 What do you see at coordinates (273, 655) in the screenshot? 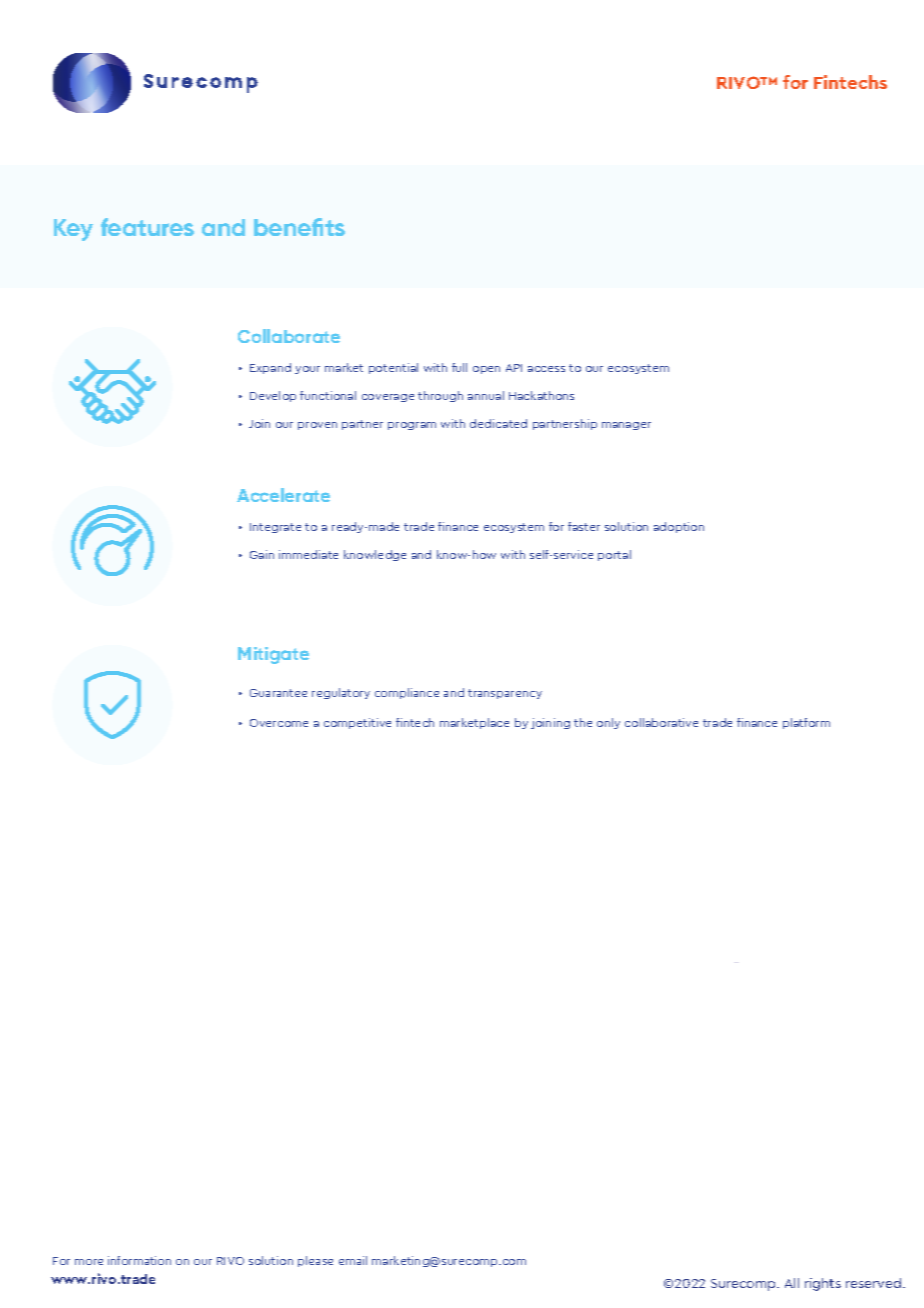
I see `Mitigate` at bounding box center [273, 655].
